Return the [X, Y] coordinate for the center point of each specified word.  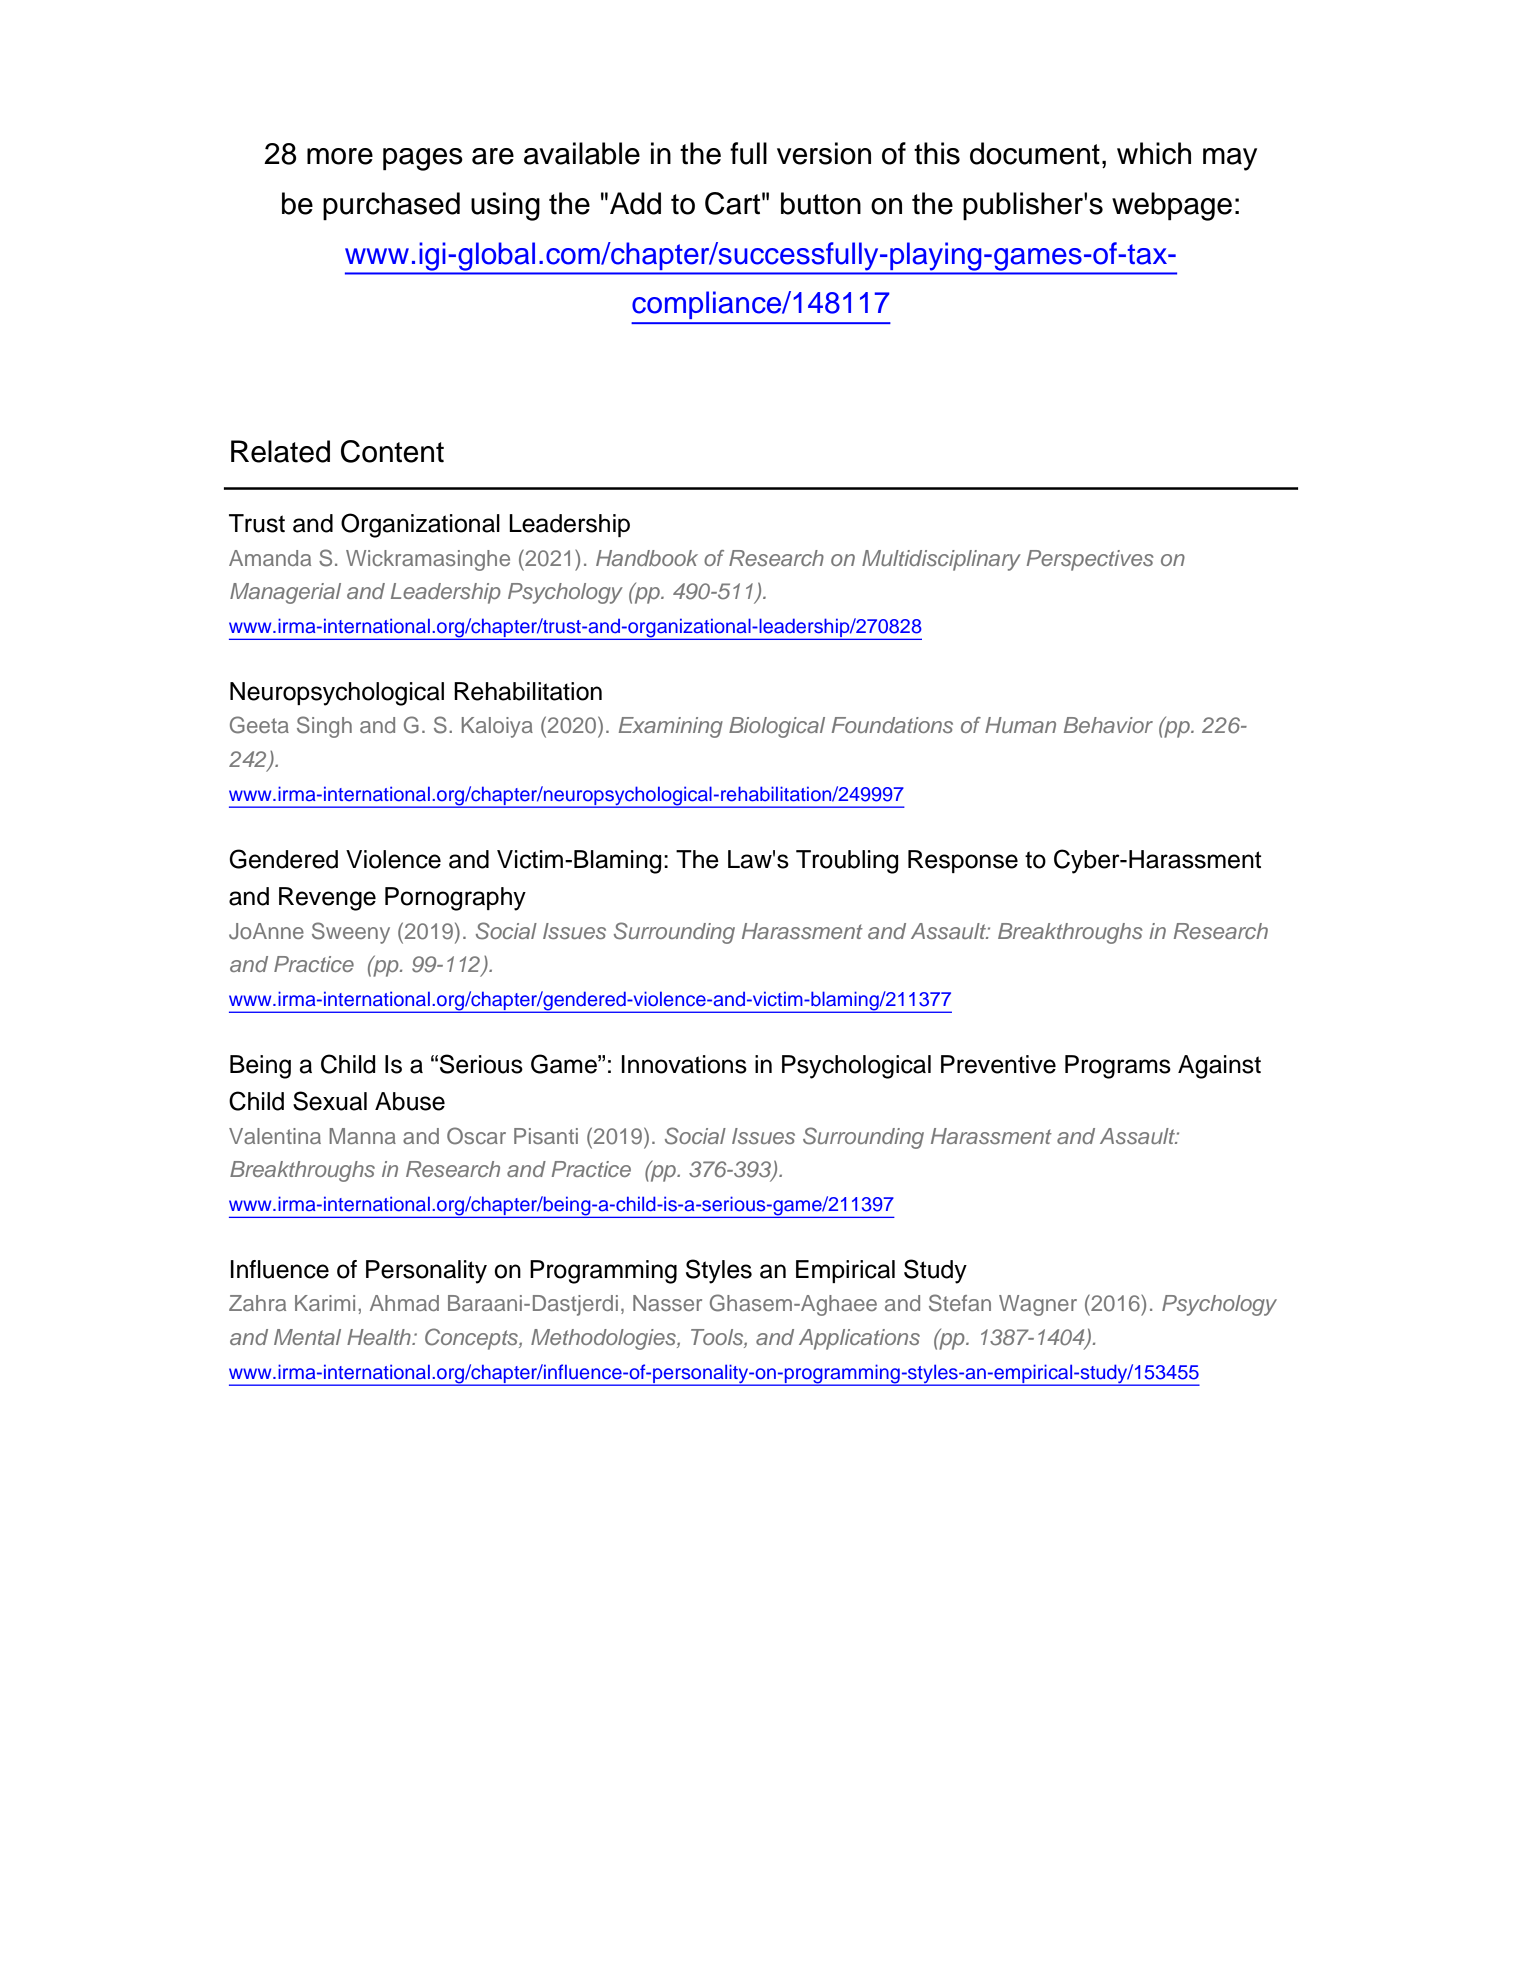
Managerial [285, 593]
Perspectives [1090, 560]
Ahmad [404, 1303]
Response [963, 861]
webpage [1172, 206]
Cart [732, 203]
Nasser [667, 1303]
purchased [391, 206]
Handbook [647, 558]
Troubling [847, 862]
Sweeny [351, 933]
